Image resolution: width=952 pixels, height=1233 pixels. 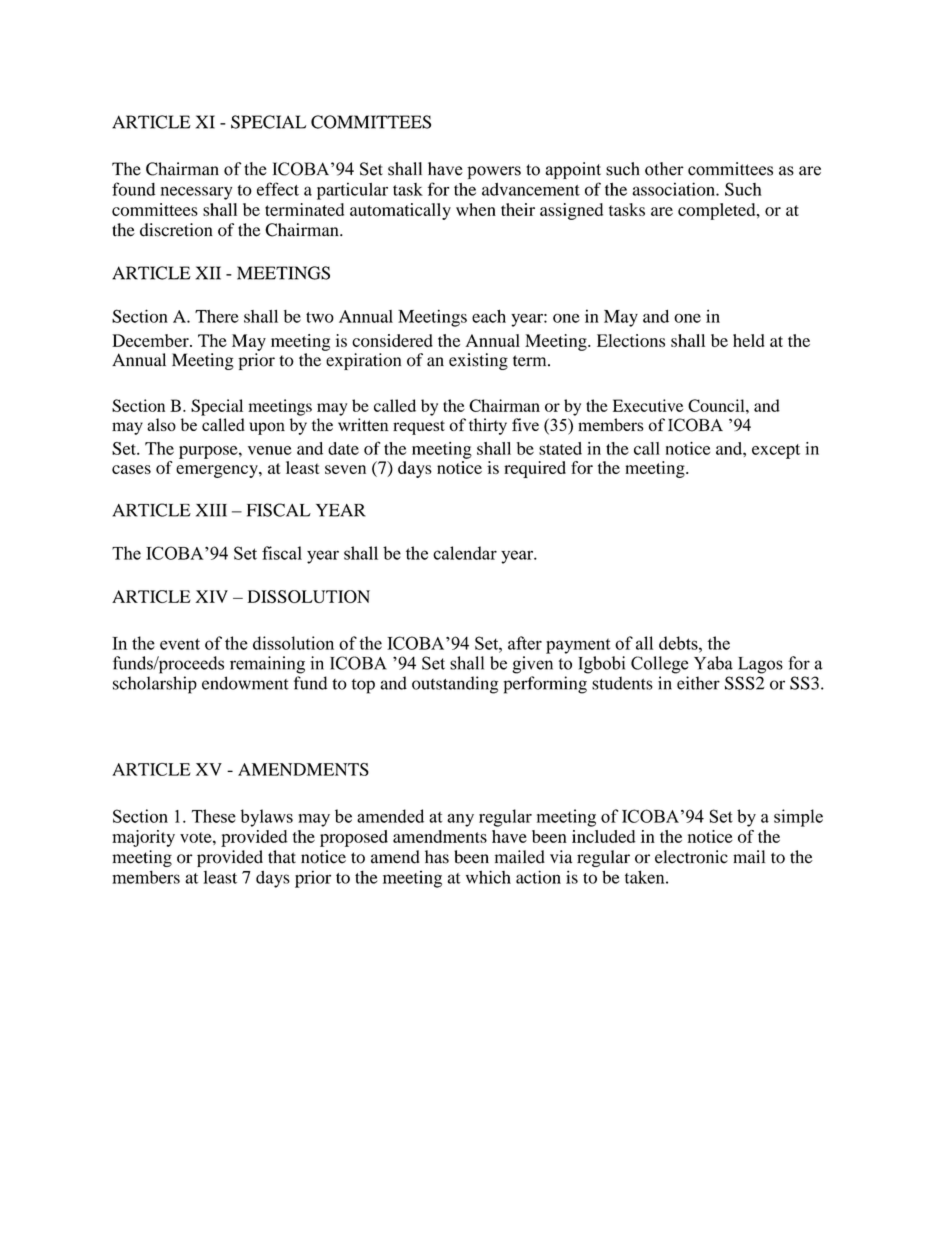 What do you see at coordinates (698, 683) in the document?
I see `either` at bounding box center [698, 683].
